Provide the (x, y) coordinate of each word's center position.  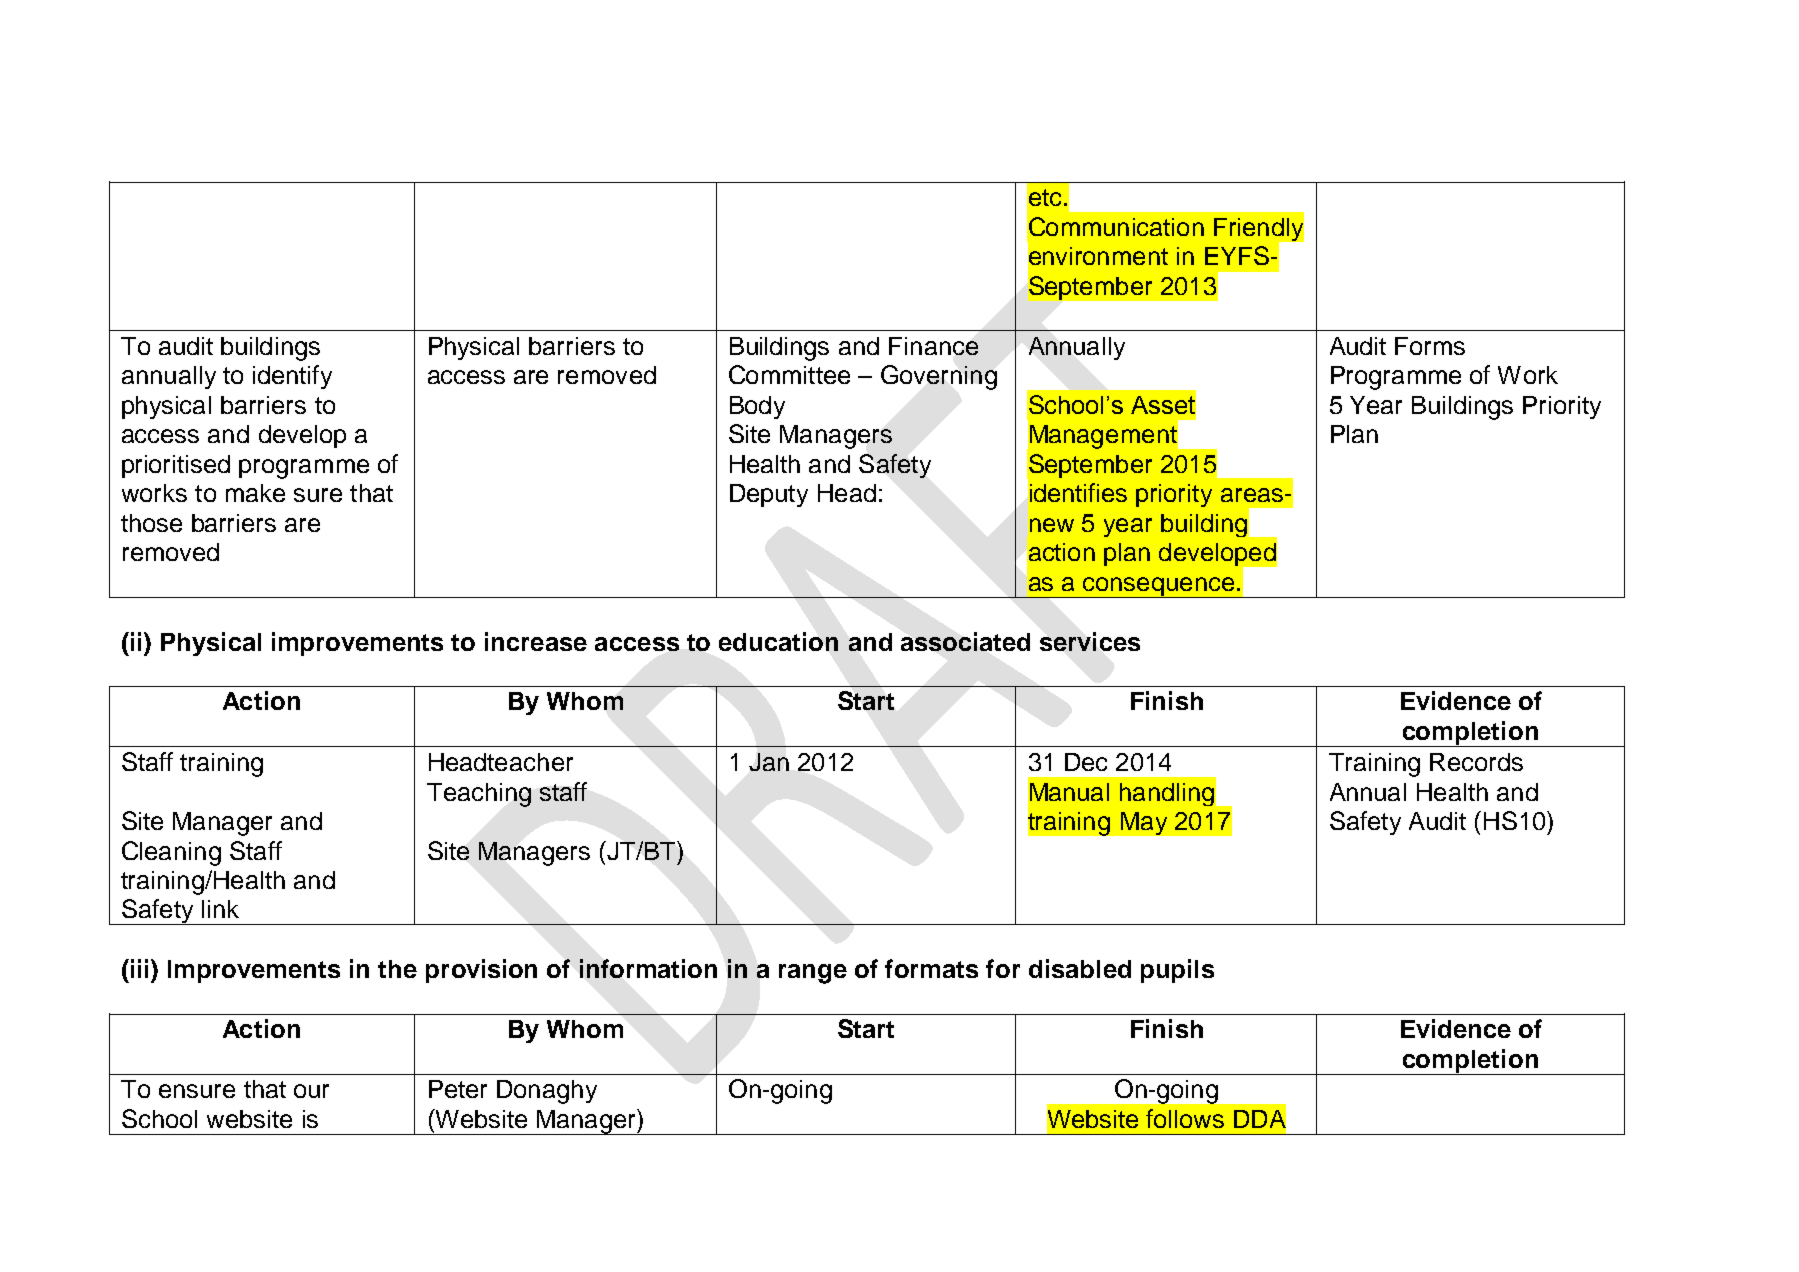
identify (292, 377)
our (311, 1091)
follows (1185, 1118)
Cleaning (171, 853)
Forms (1430, 346)
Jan (769, 762)
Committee (789, 374)
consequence (1159, 587)
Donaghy (547, 1092)
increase (536, 641)
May (1144, 823)
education (778, 641)
